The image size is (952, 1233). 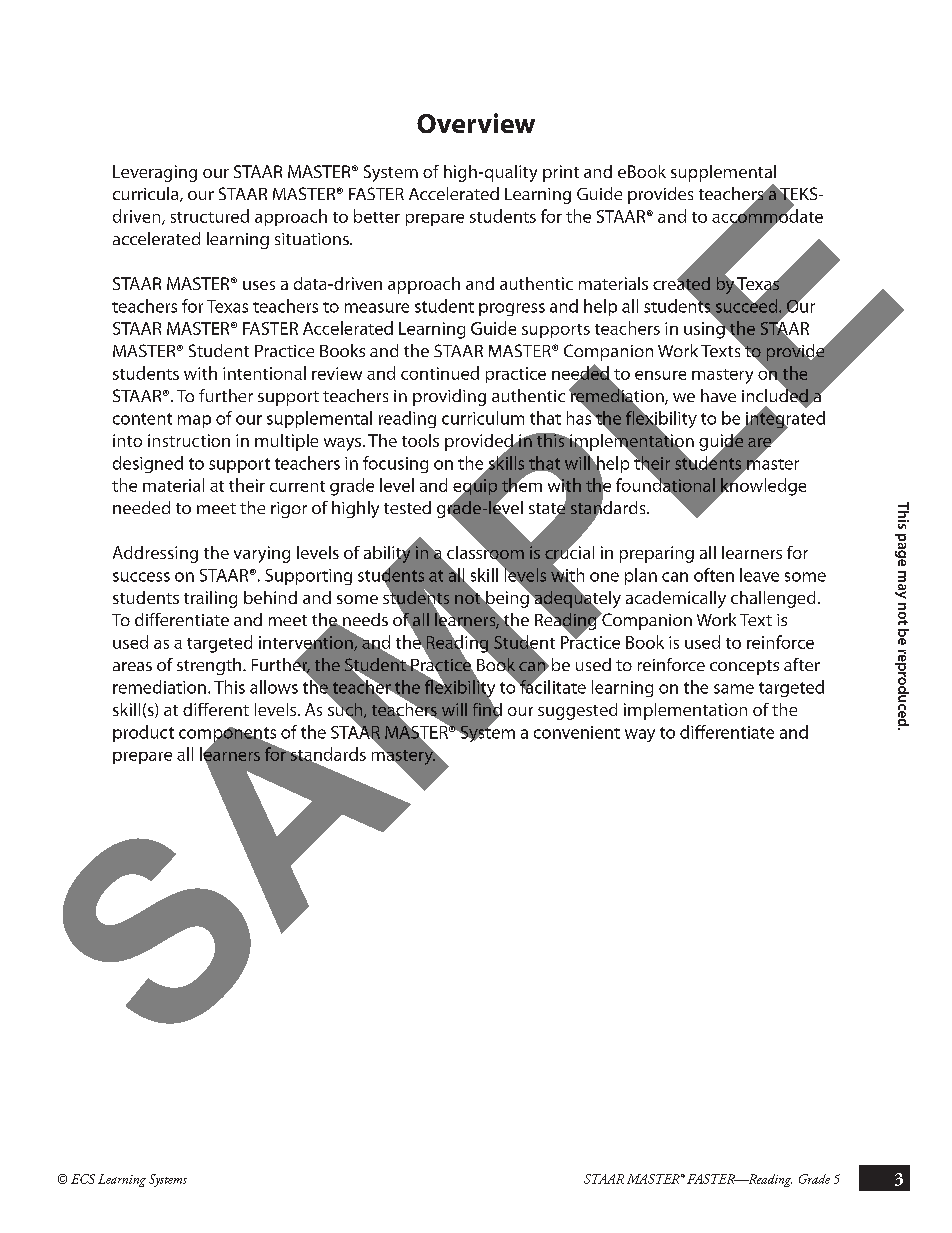 I want to click on suggested, so click(x=577, y=711).
